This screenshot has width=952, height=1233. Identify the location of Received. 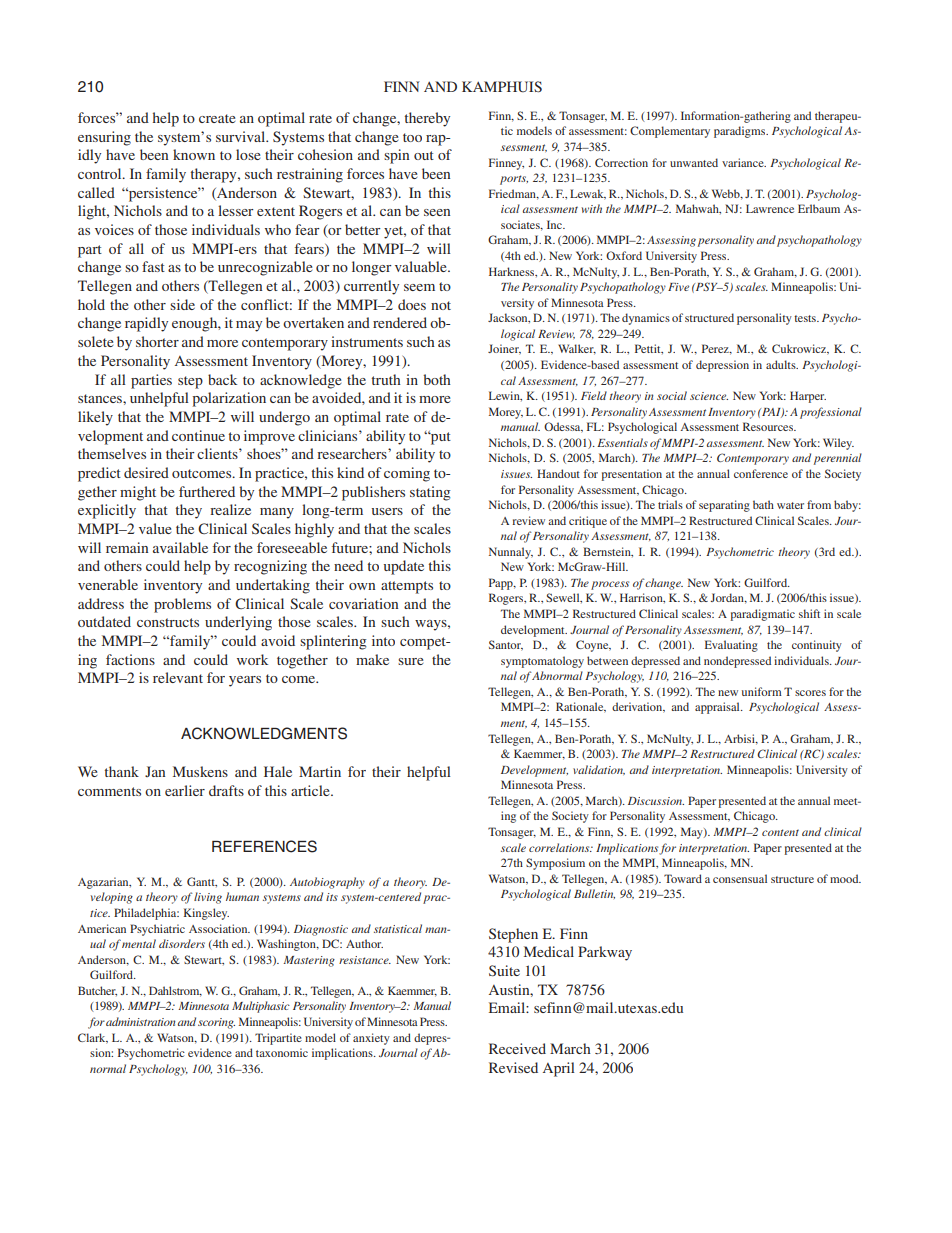
(517, 1048).
